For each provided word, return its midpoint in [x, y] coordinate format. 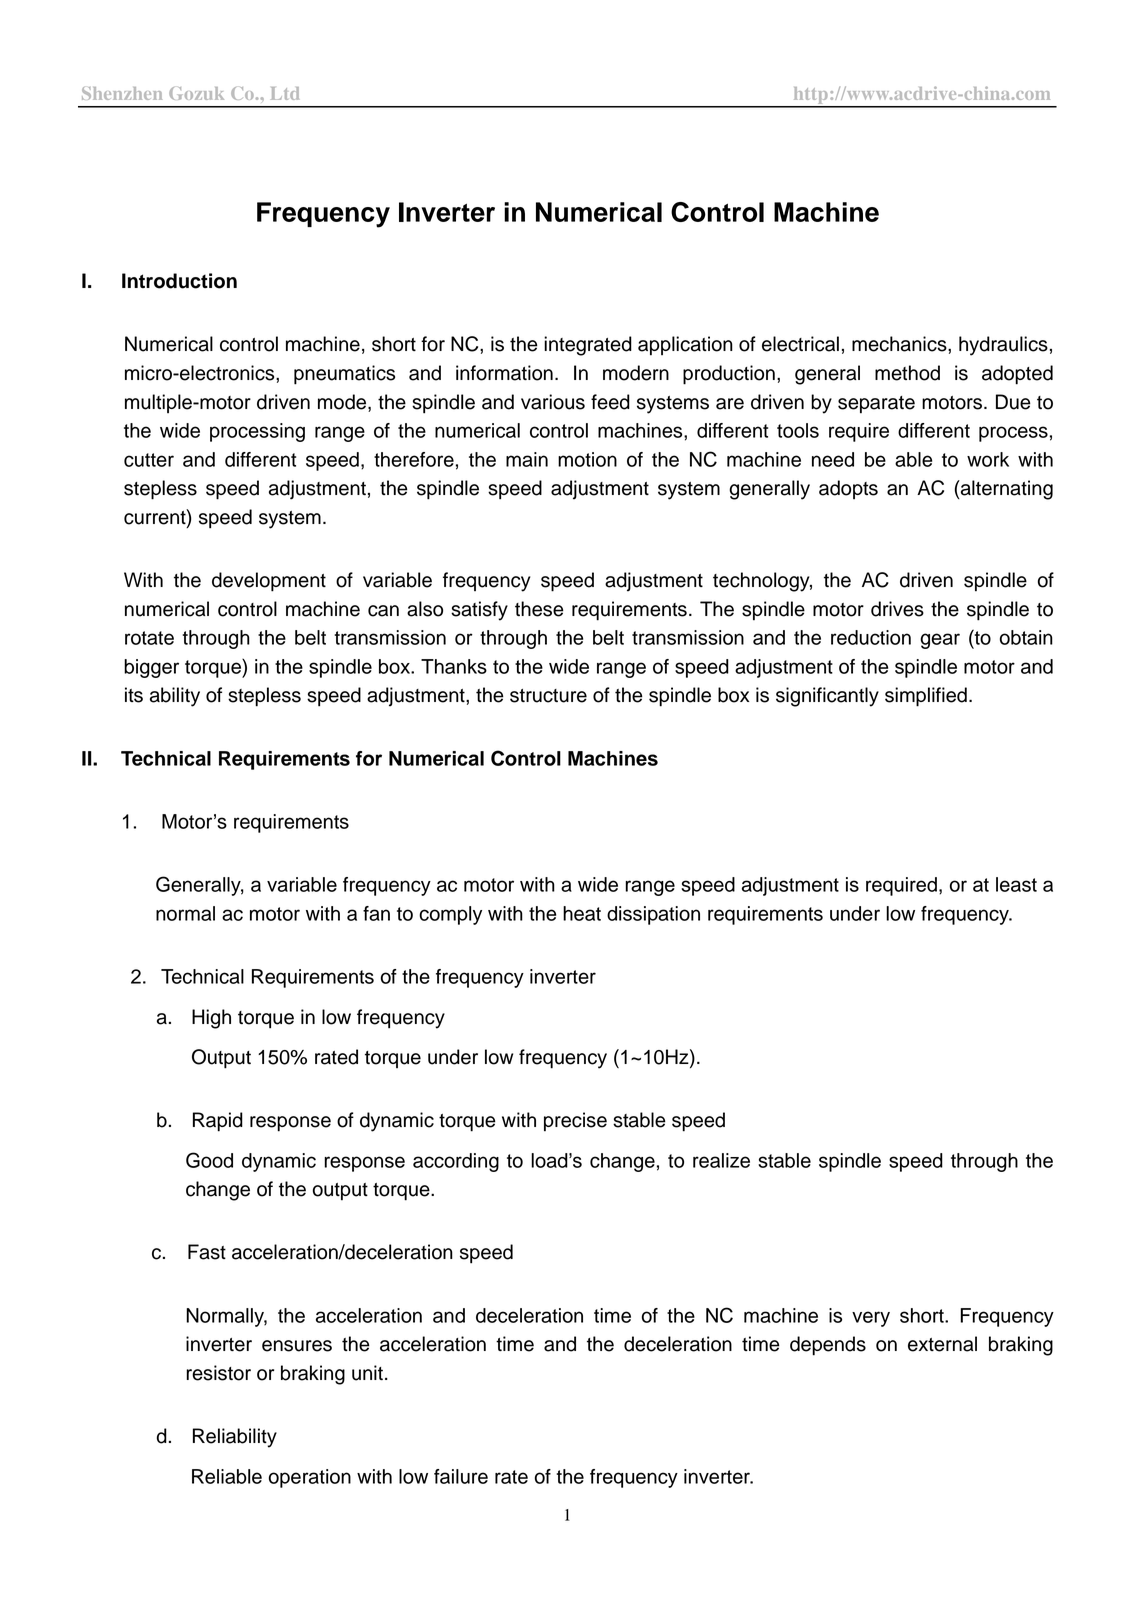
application [685, 346]
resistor [218, 1373]
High [211, 1019]
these [539, 609]
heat [582, 913]
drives [897, 609]
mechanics [900, 344]
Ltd [285, 93]
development [269, 582]
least [1016, 884]
